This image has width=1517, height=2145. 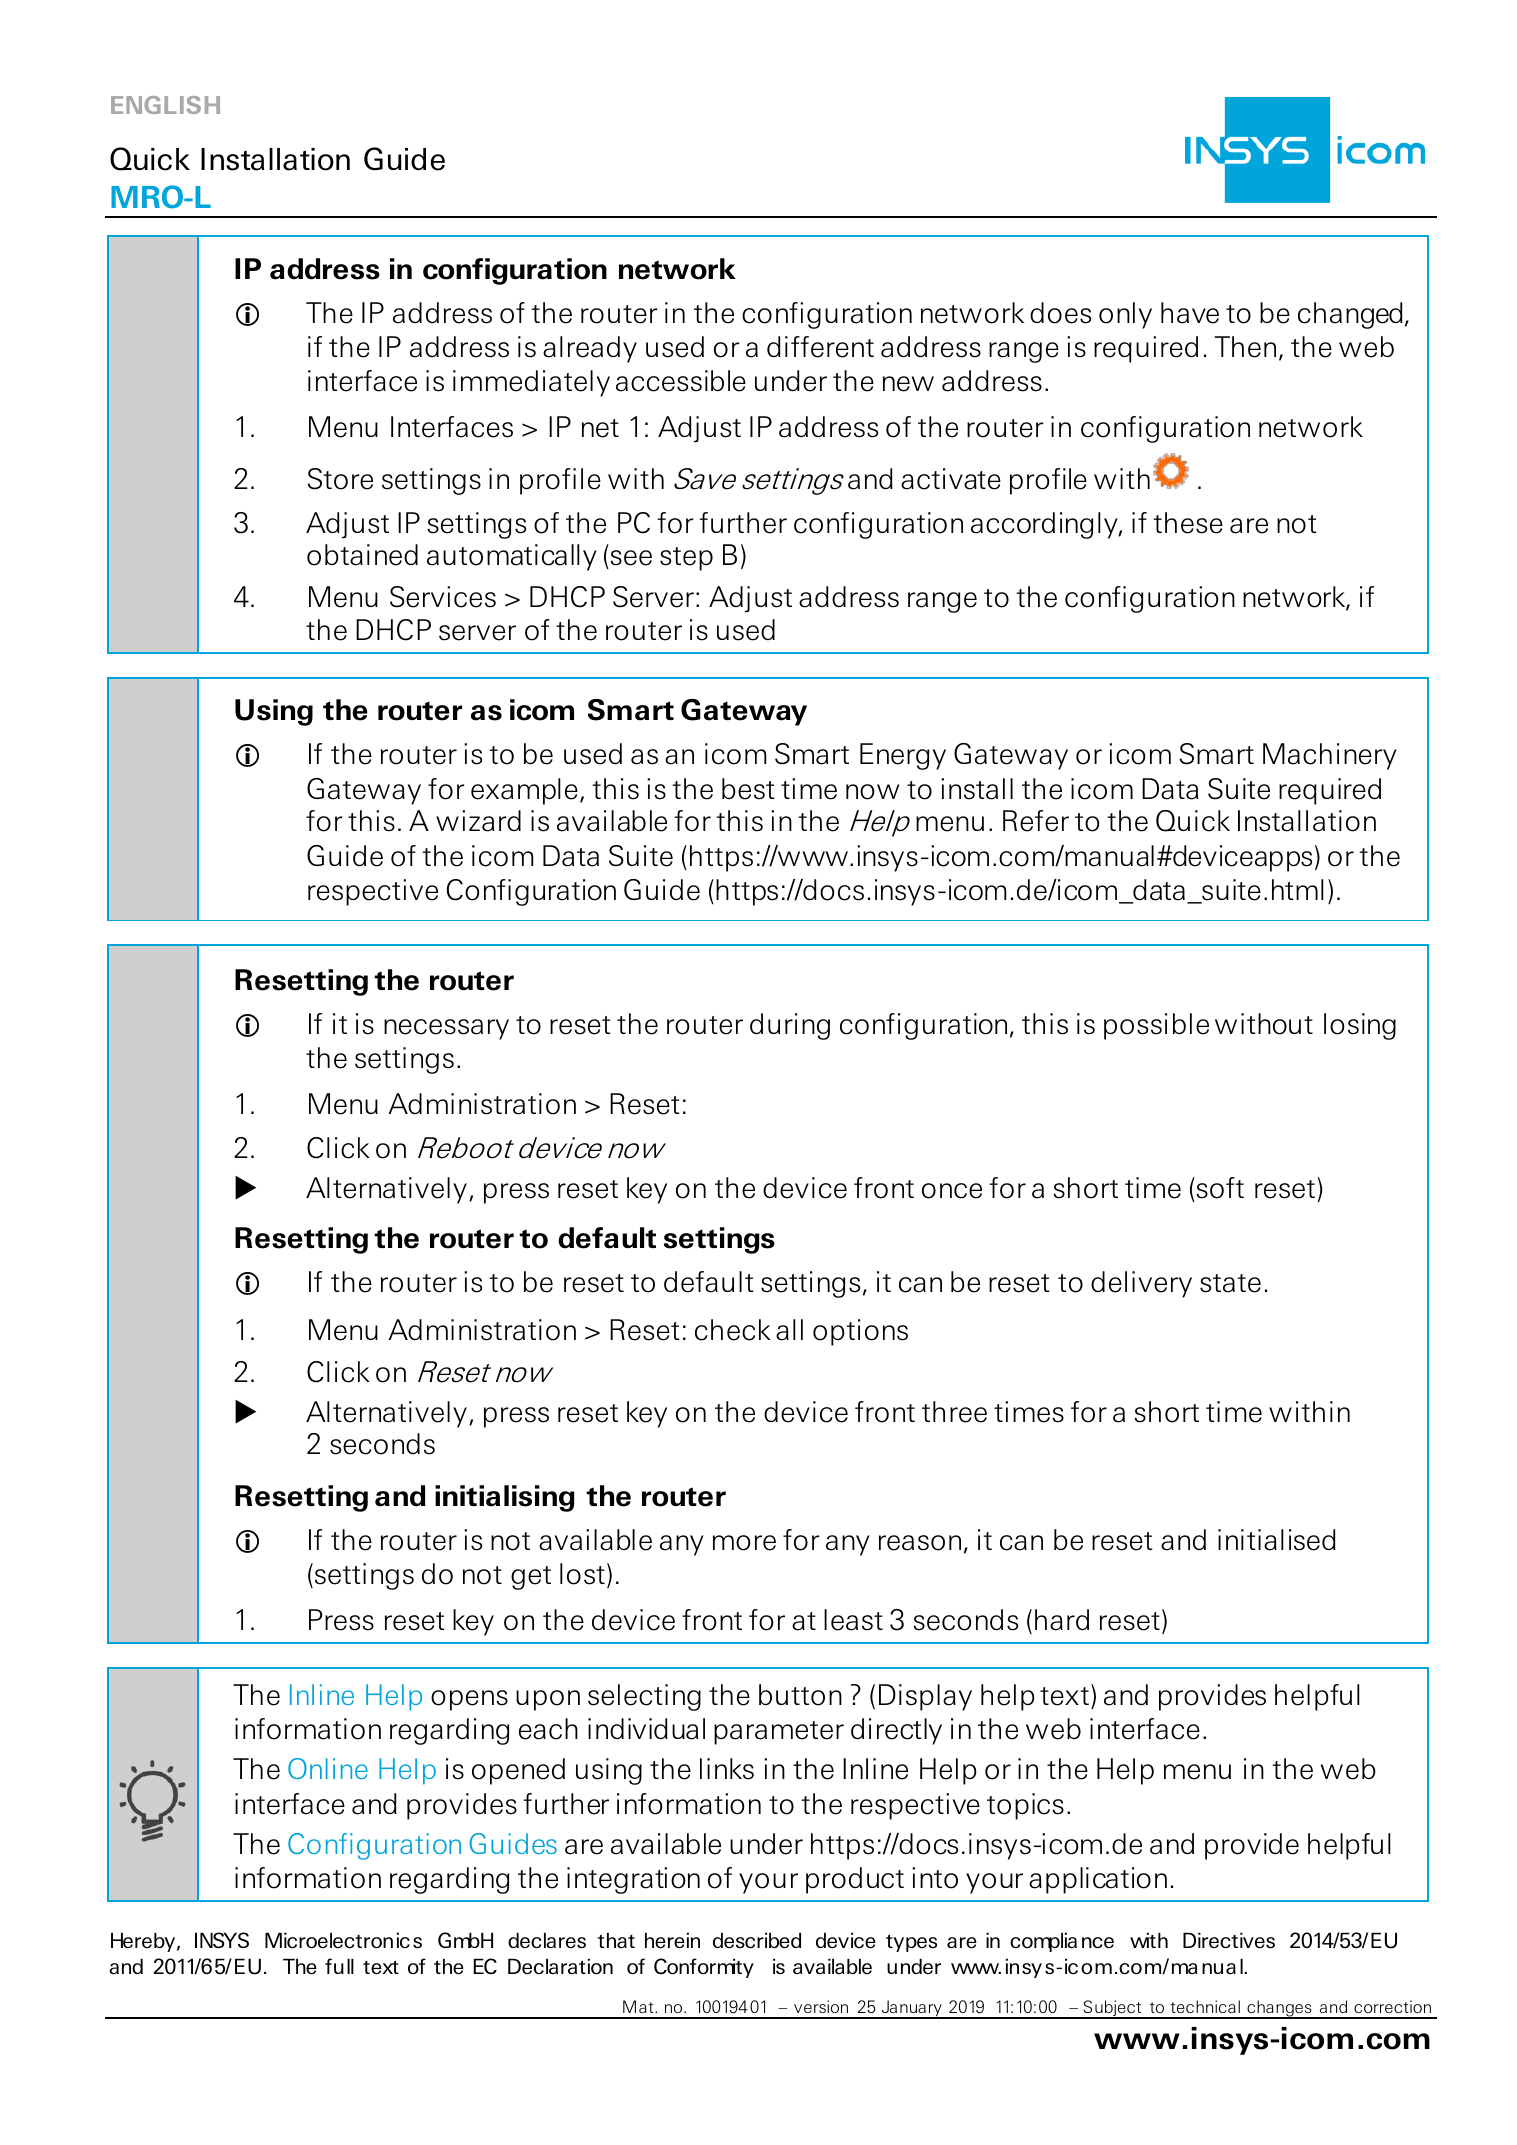 I want to click on different, so click(x=820, y=347).
